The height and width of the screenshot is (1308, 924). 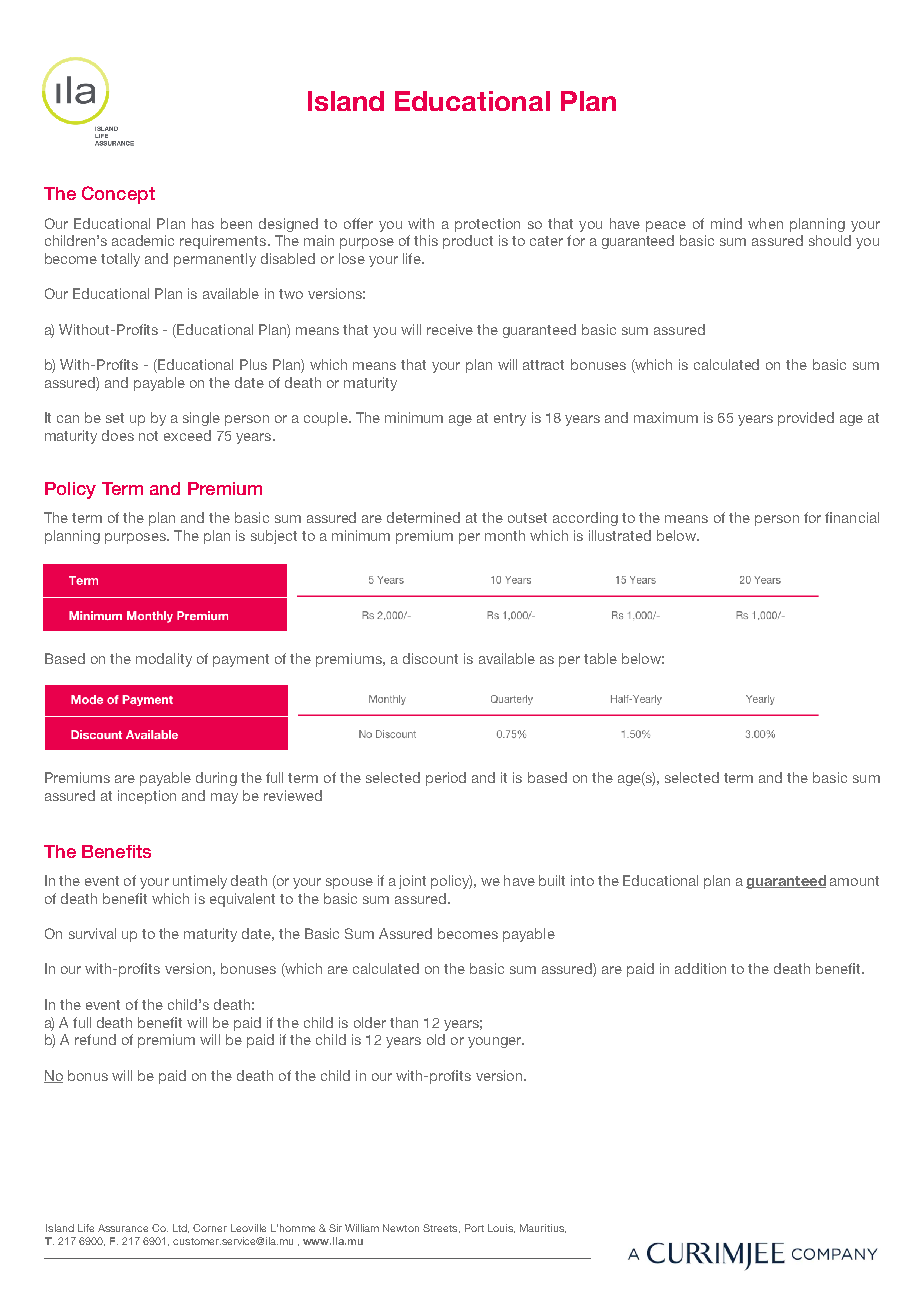 What do you see at coordinates (430, 658) in the screenshot?
I see `discount` at bounding box center [430, 658].
